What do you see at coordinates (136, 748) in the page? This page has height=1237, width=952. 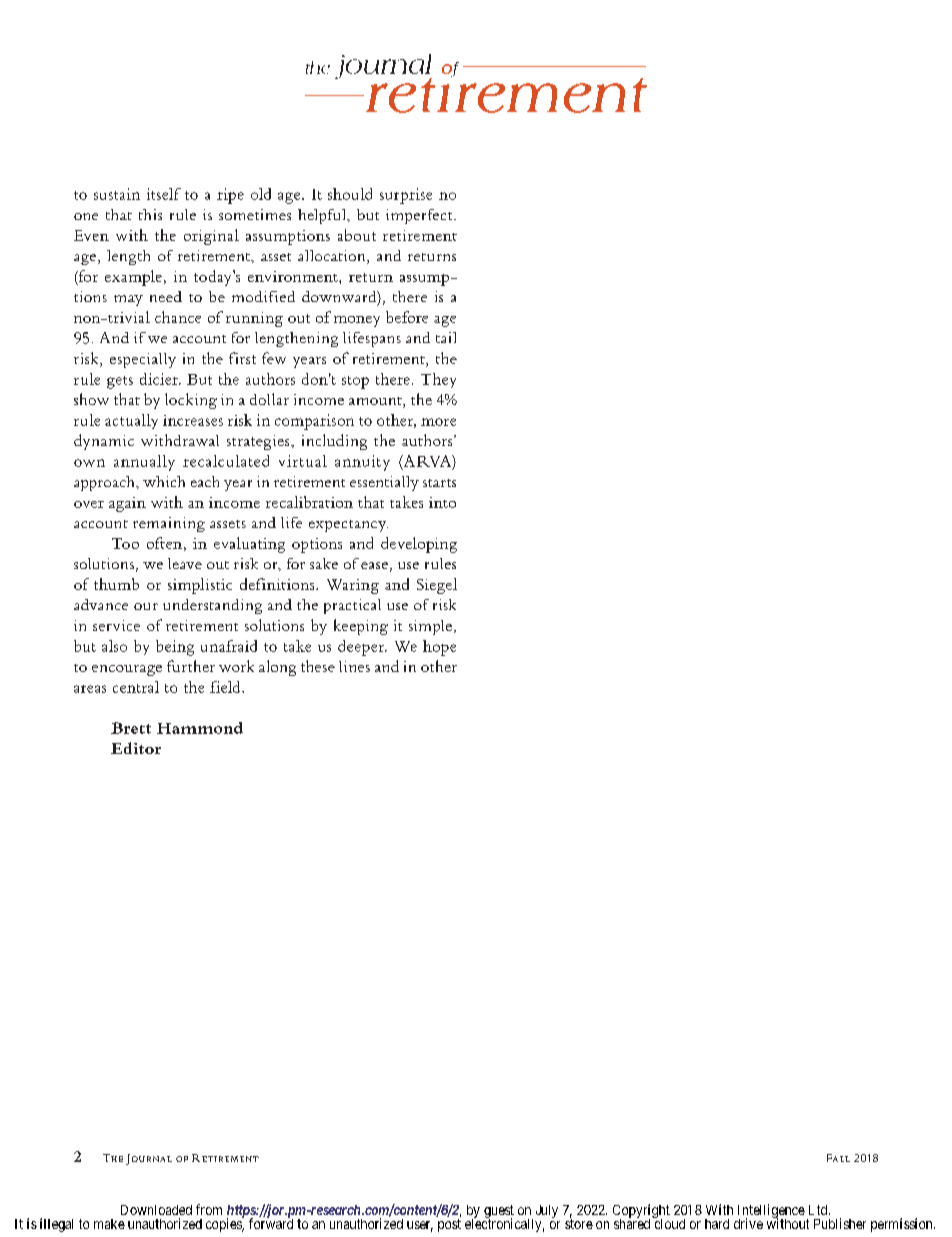 I see `Editor` at bounding box center [136, 748].
